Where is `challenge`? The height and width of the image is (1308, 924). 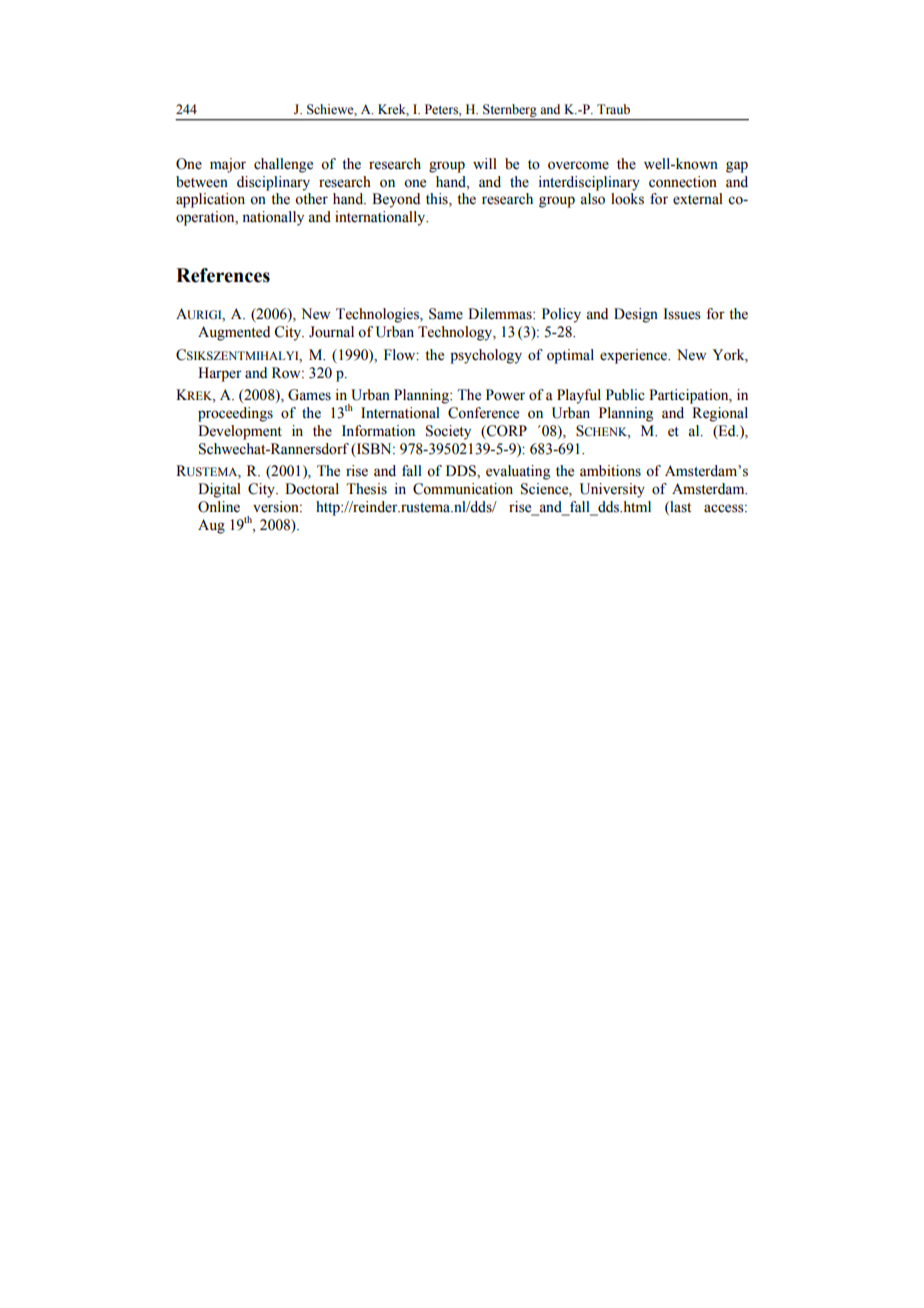 challenge is located at coordinates (283, 165).
